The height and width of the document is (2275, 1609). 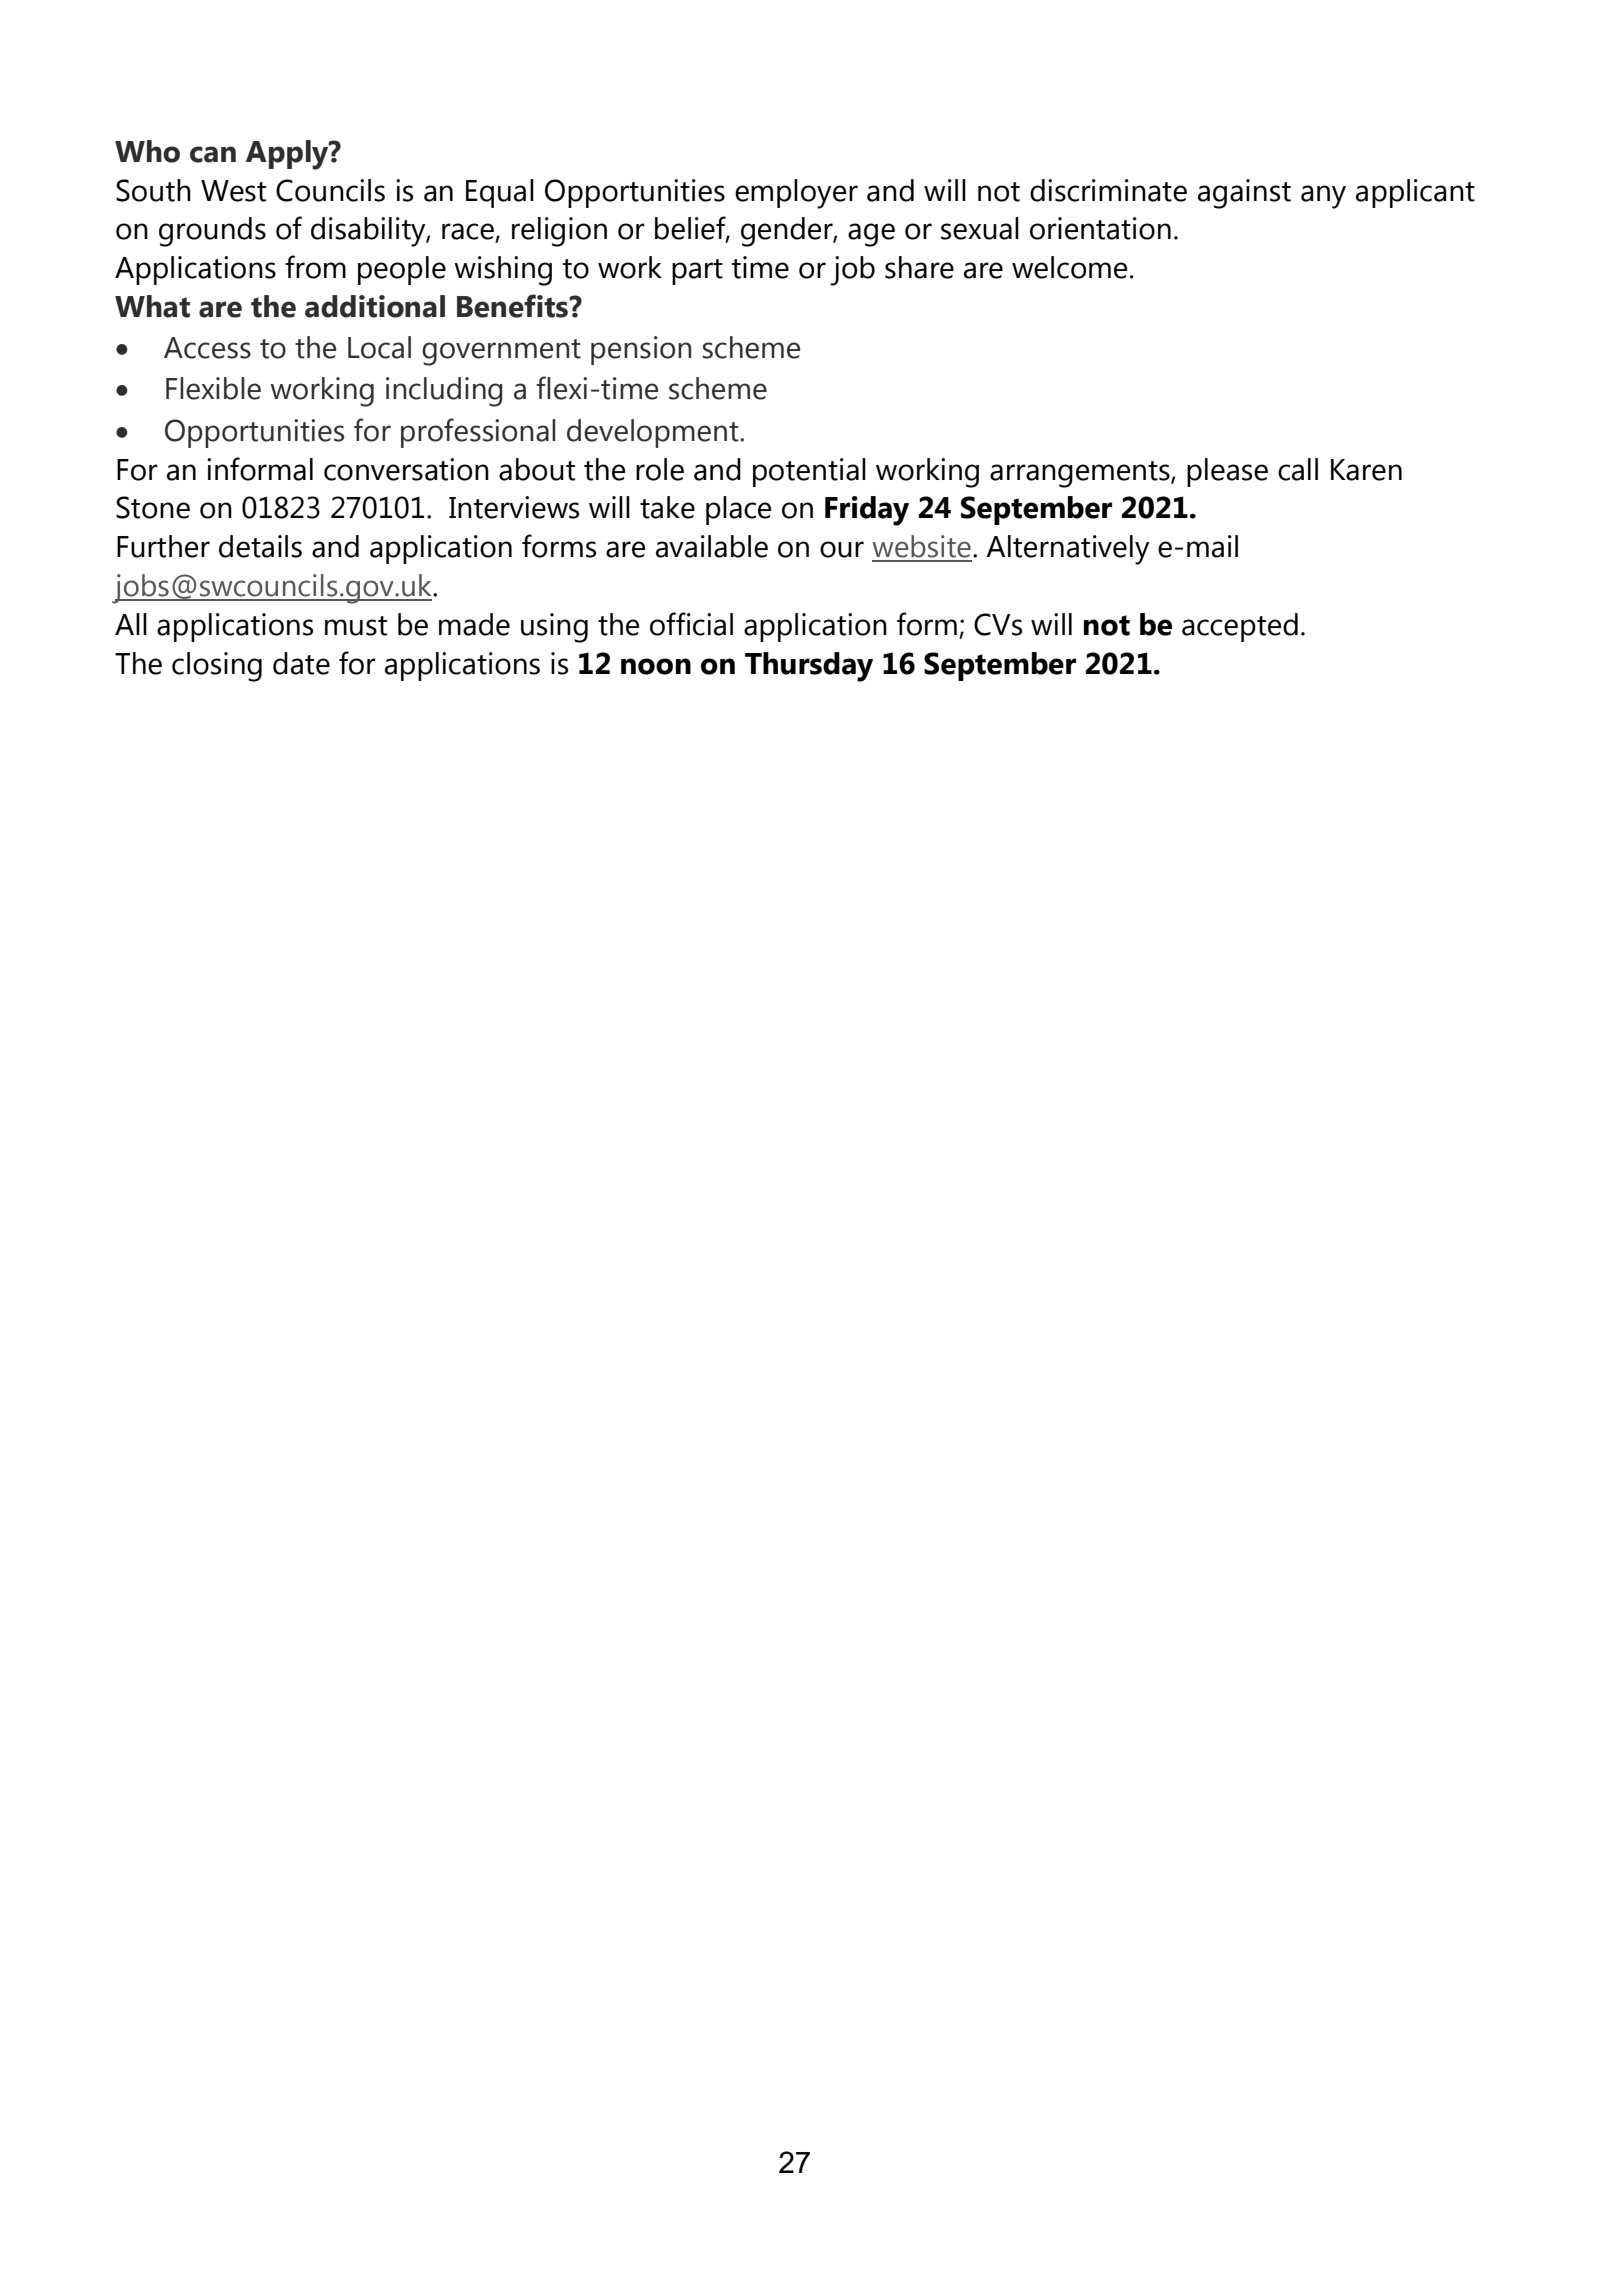 I want to click on from, so click(x=315, y=267).
